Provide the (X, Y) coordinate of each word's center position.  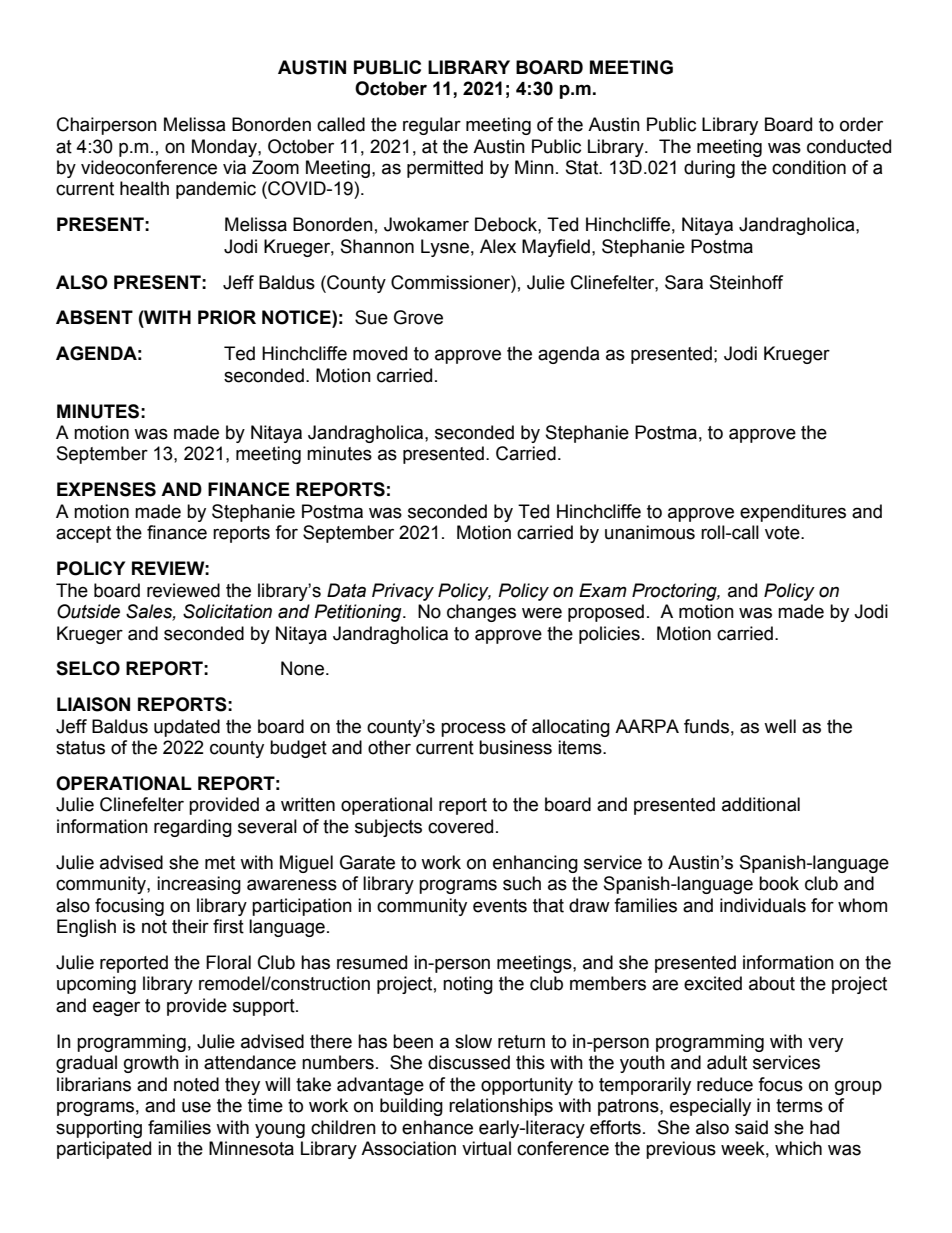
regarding (193, 828)
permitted (445, 169)
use (196, 1107)
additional (761, 804)
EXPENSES (106, 489)
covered (460, 826)
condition (809, 167)
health (144, 188)
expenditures (793, 513)
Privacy (403, 592)
